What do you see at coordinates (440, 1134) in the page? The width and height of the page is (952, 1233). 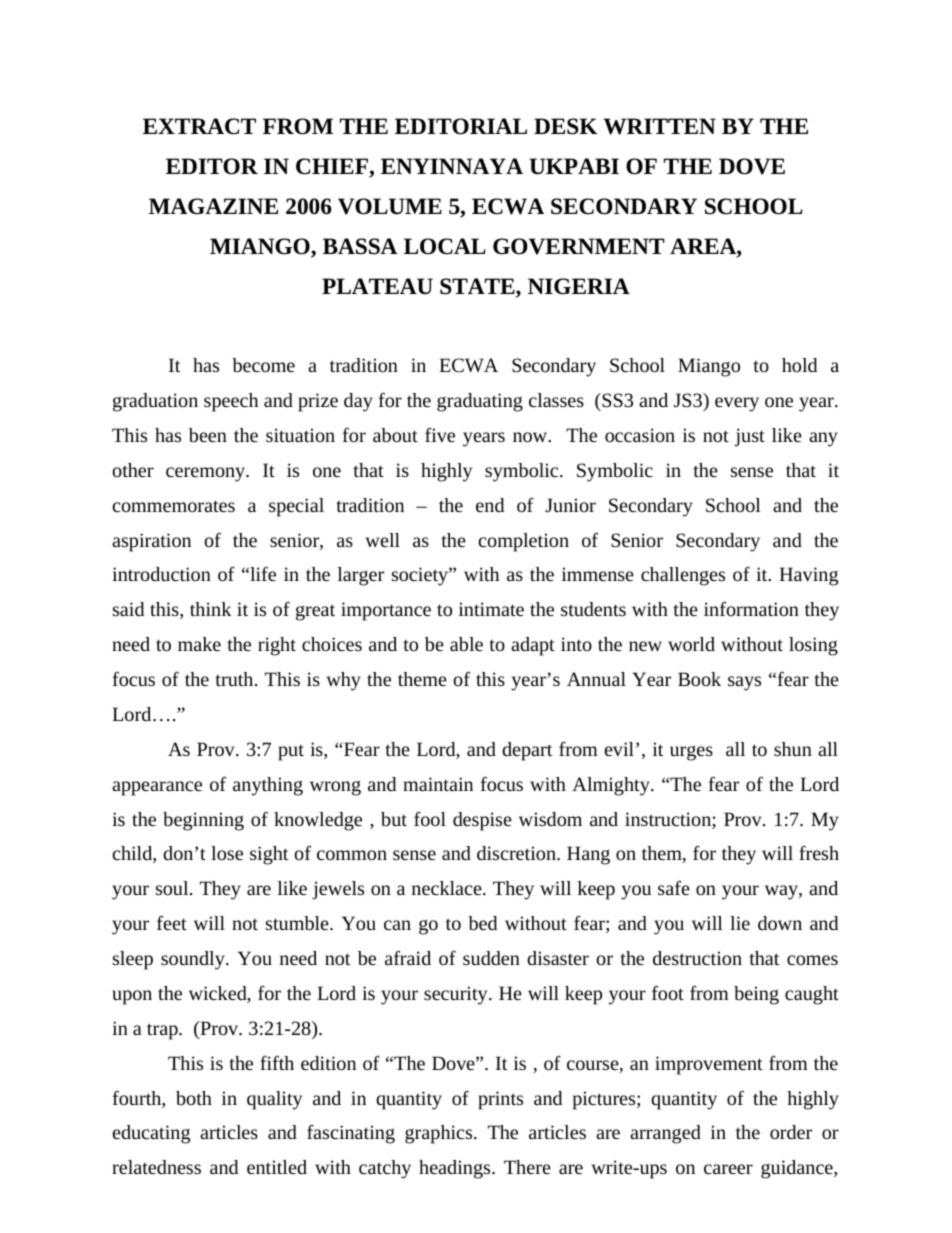 I see `graphics` at bounding box center [440, 1134].
